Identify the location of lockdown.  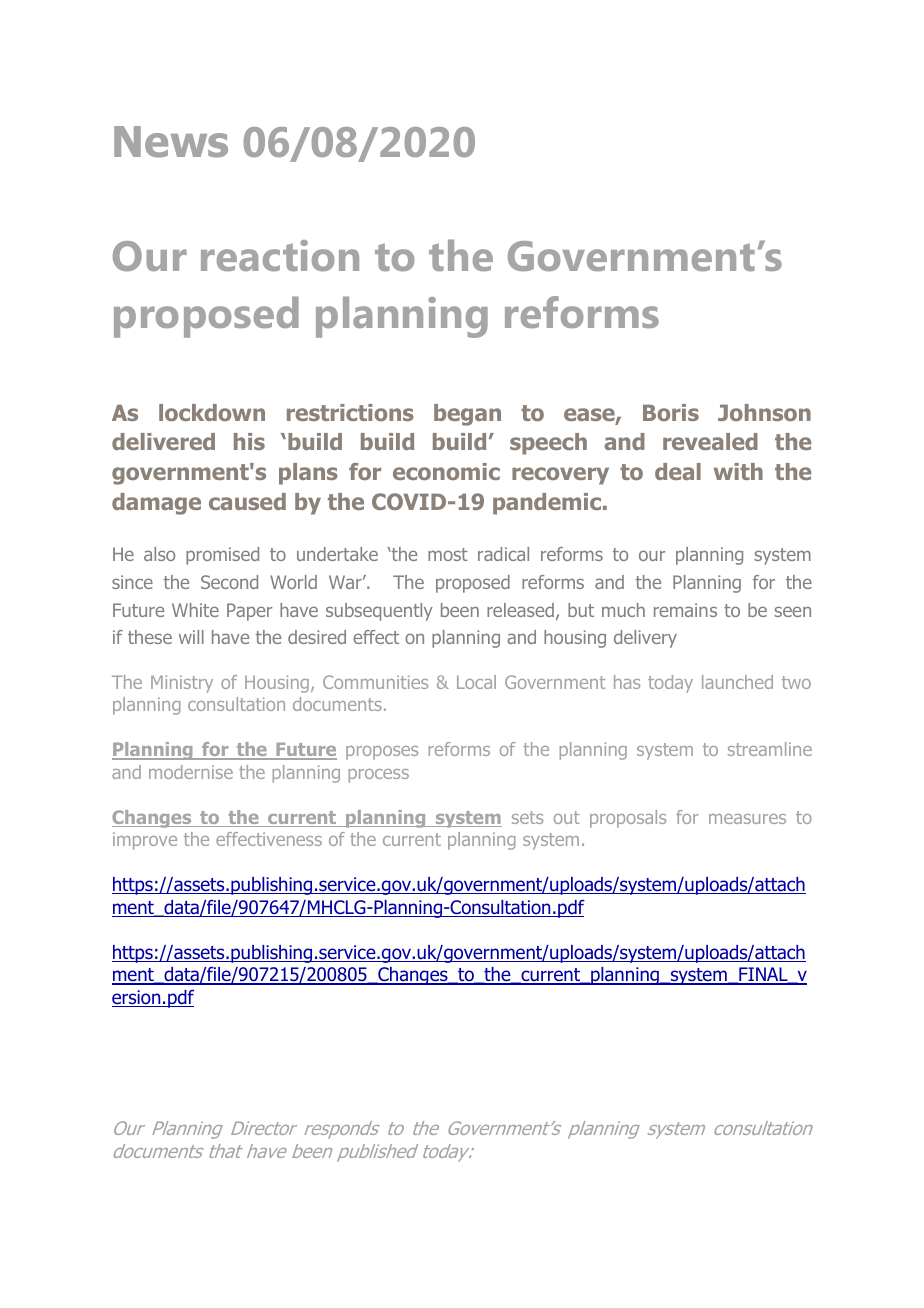
(212, 412).
